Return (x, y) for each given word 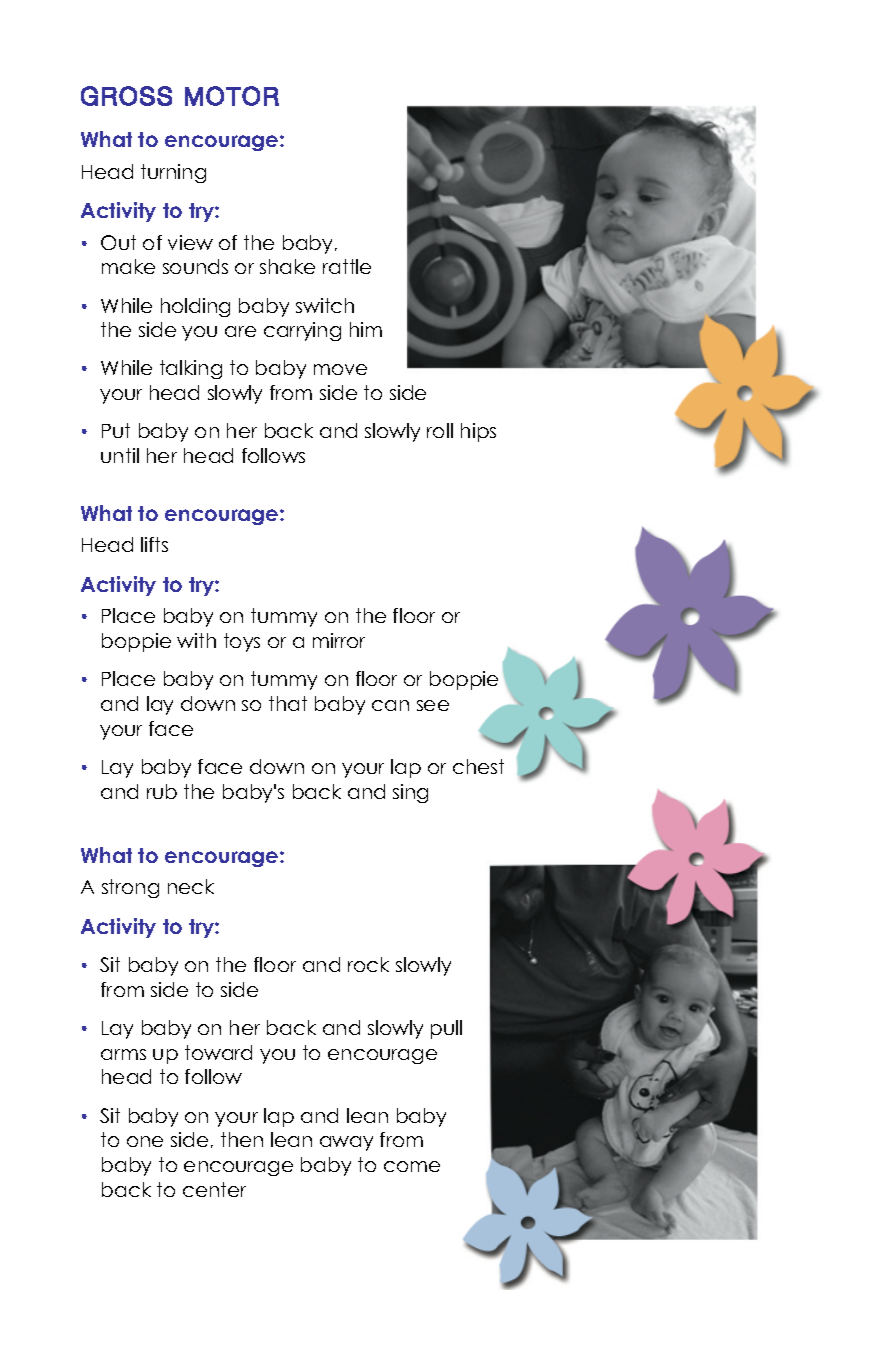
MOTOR (232, 96)
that (288, 703)
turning (173, 173)
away (346, 1143)
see (433, 705)
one (145, 1141)
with (196, 640)
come (412, 1166)
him (366, 329)
